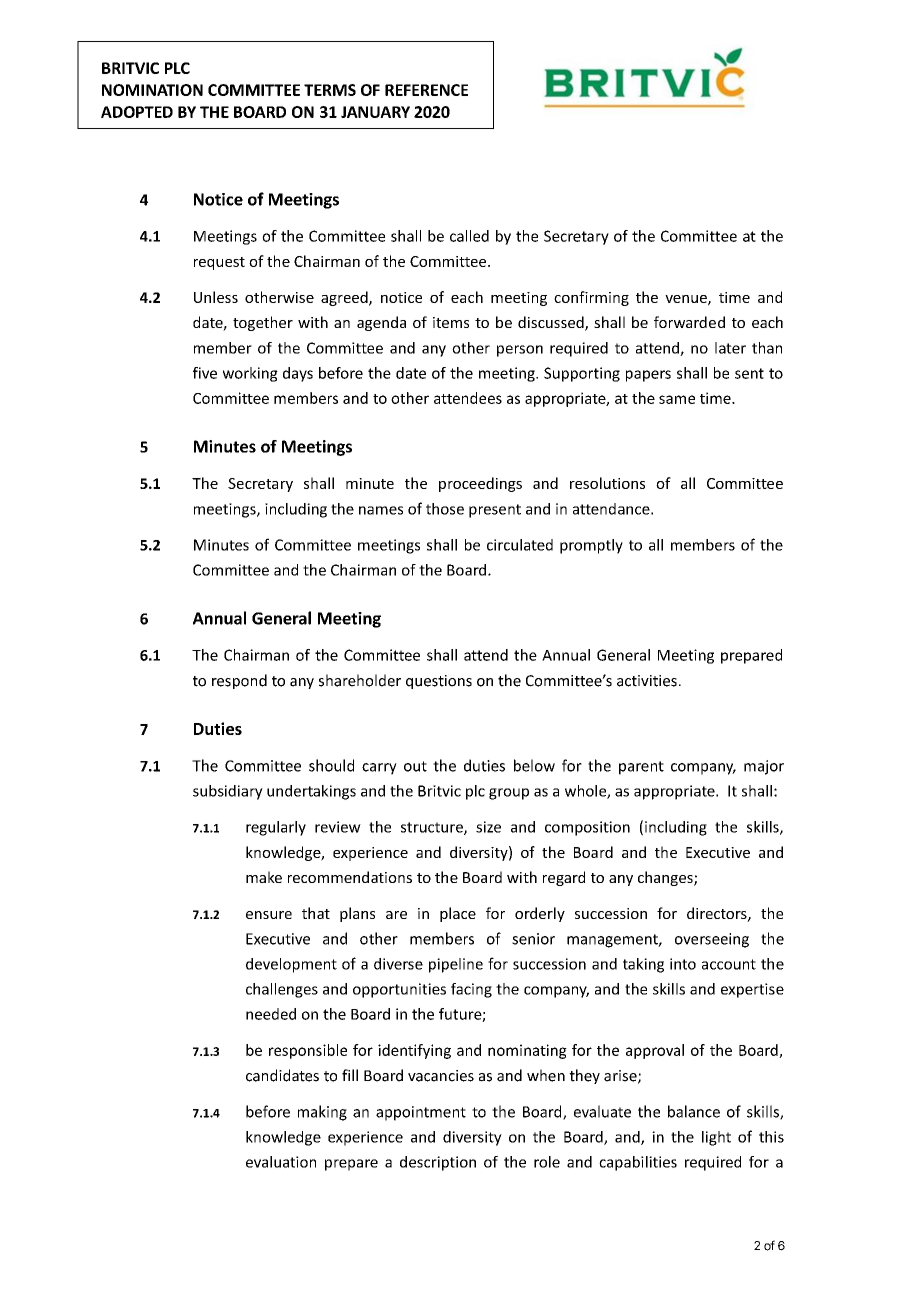 The height and width of the document is (1307, 924). What do you see at coordinates (426, 90) in the document?
I see `REFERENCE` at bounding box center [426, 90].
